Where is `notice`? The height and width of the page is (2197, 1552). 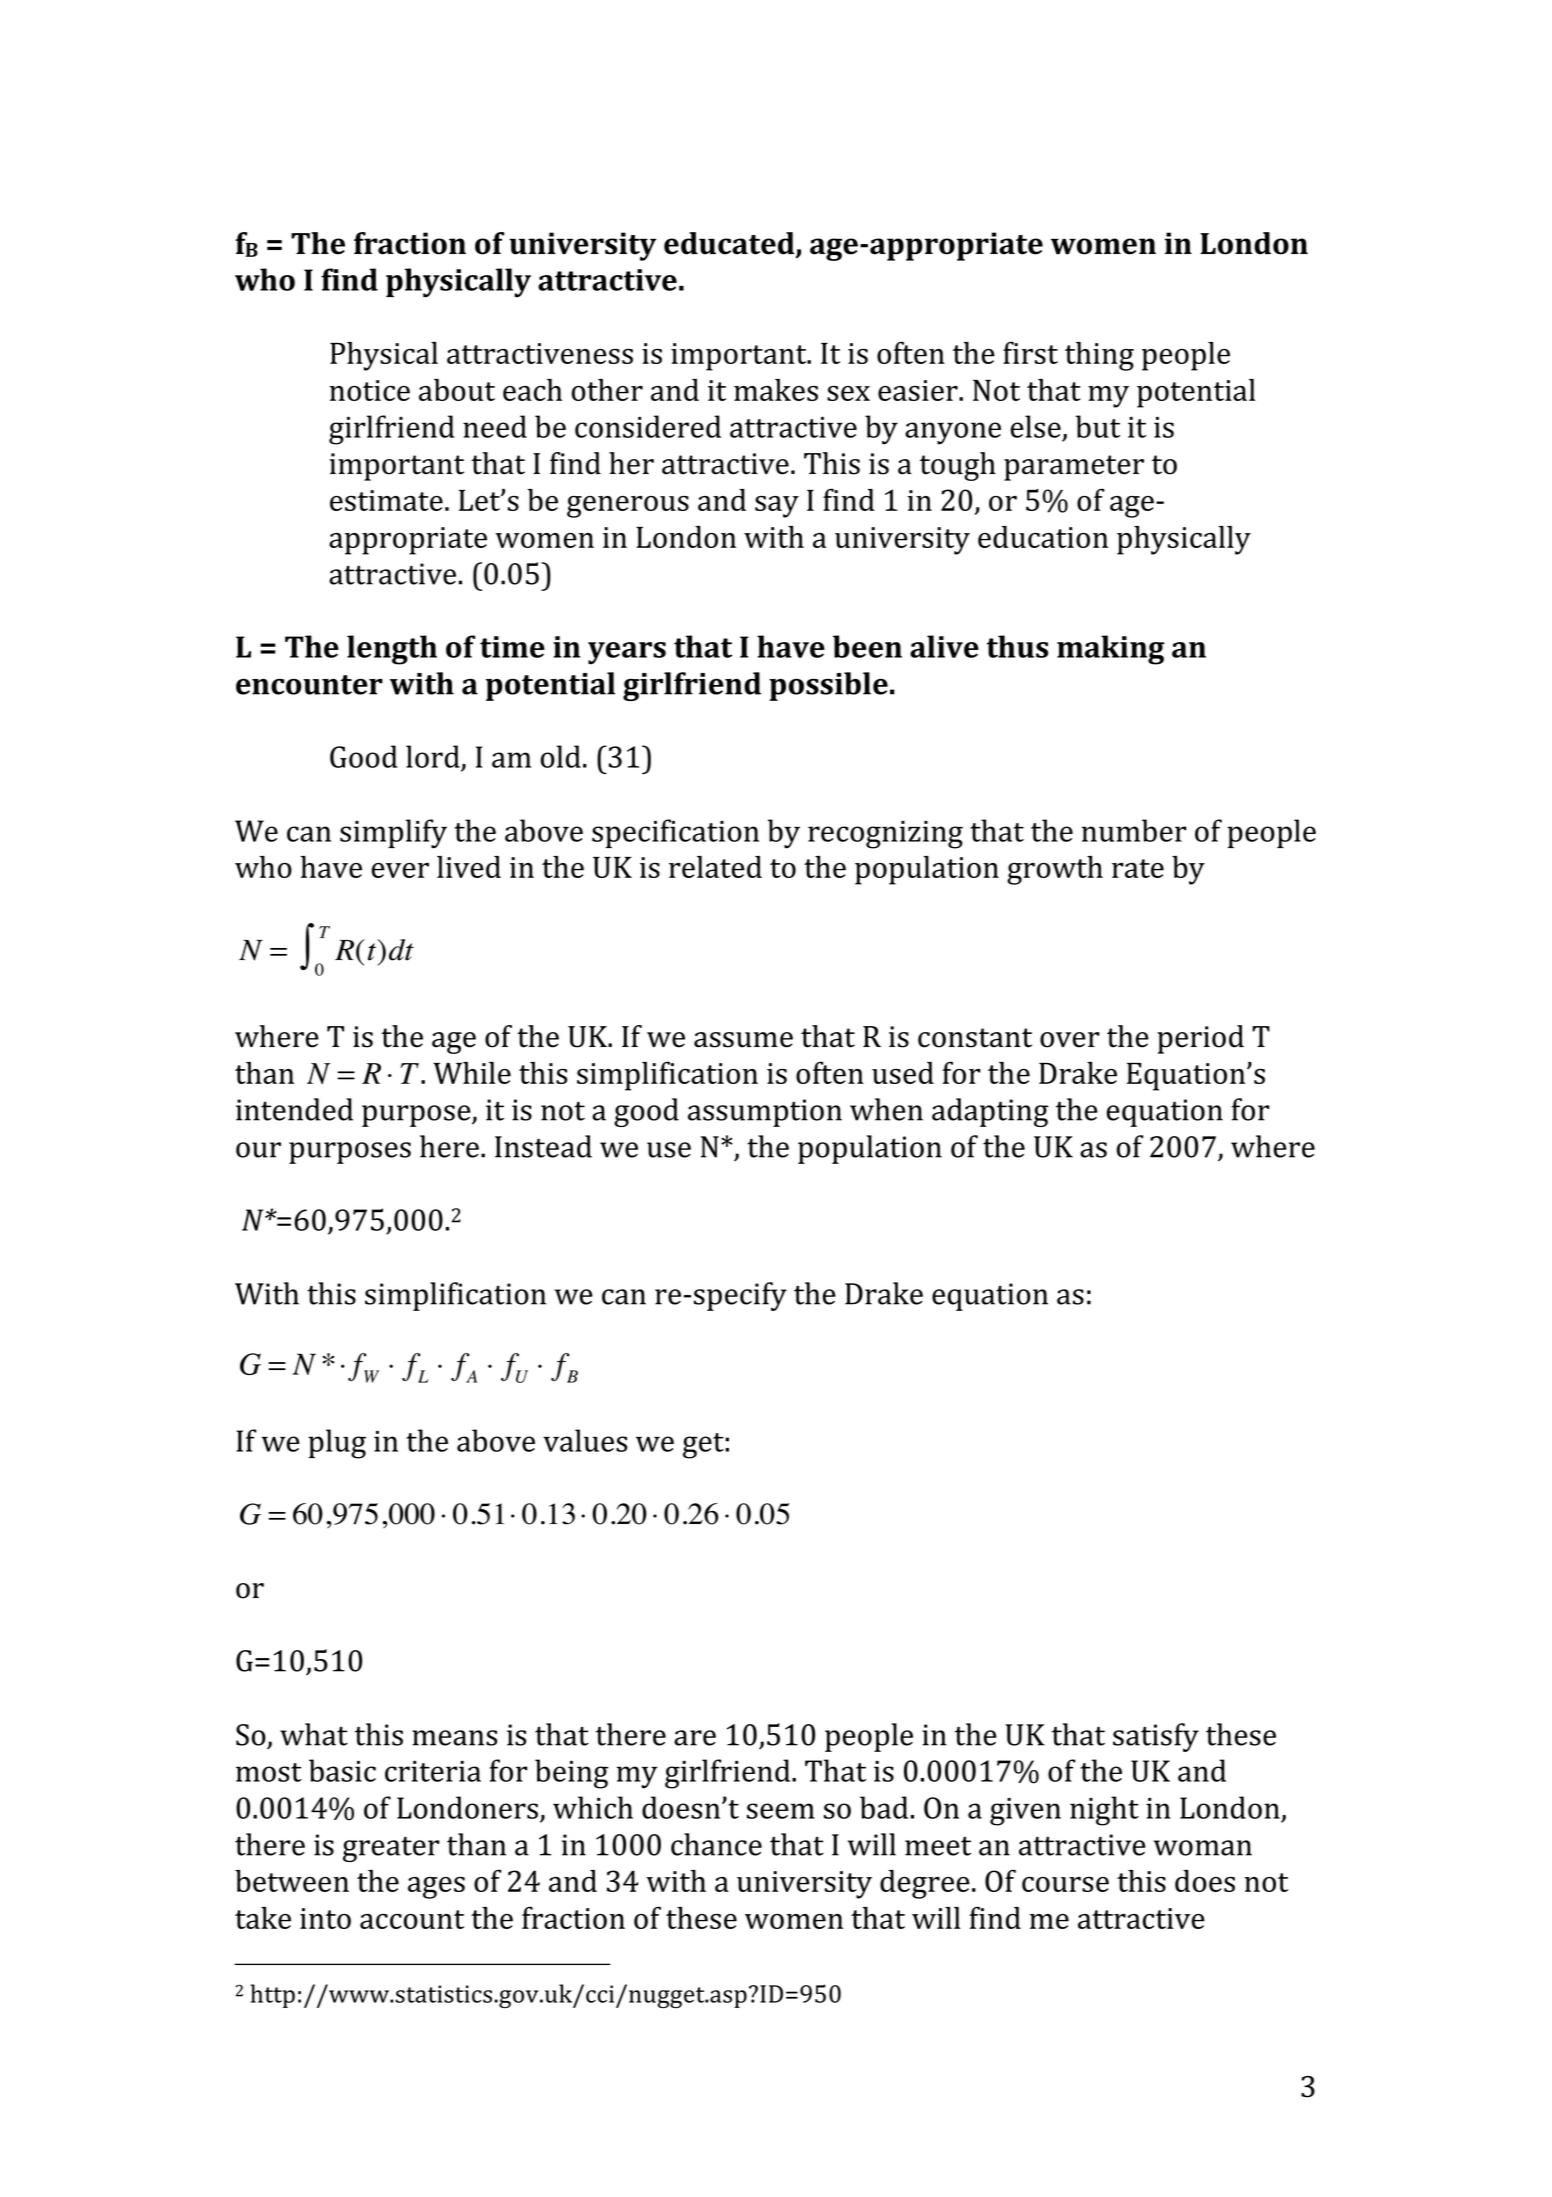 notice is located at coordinates (370, 390).
